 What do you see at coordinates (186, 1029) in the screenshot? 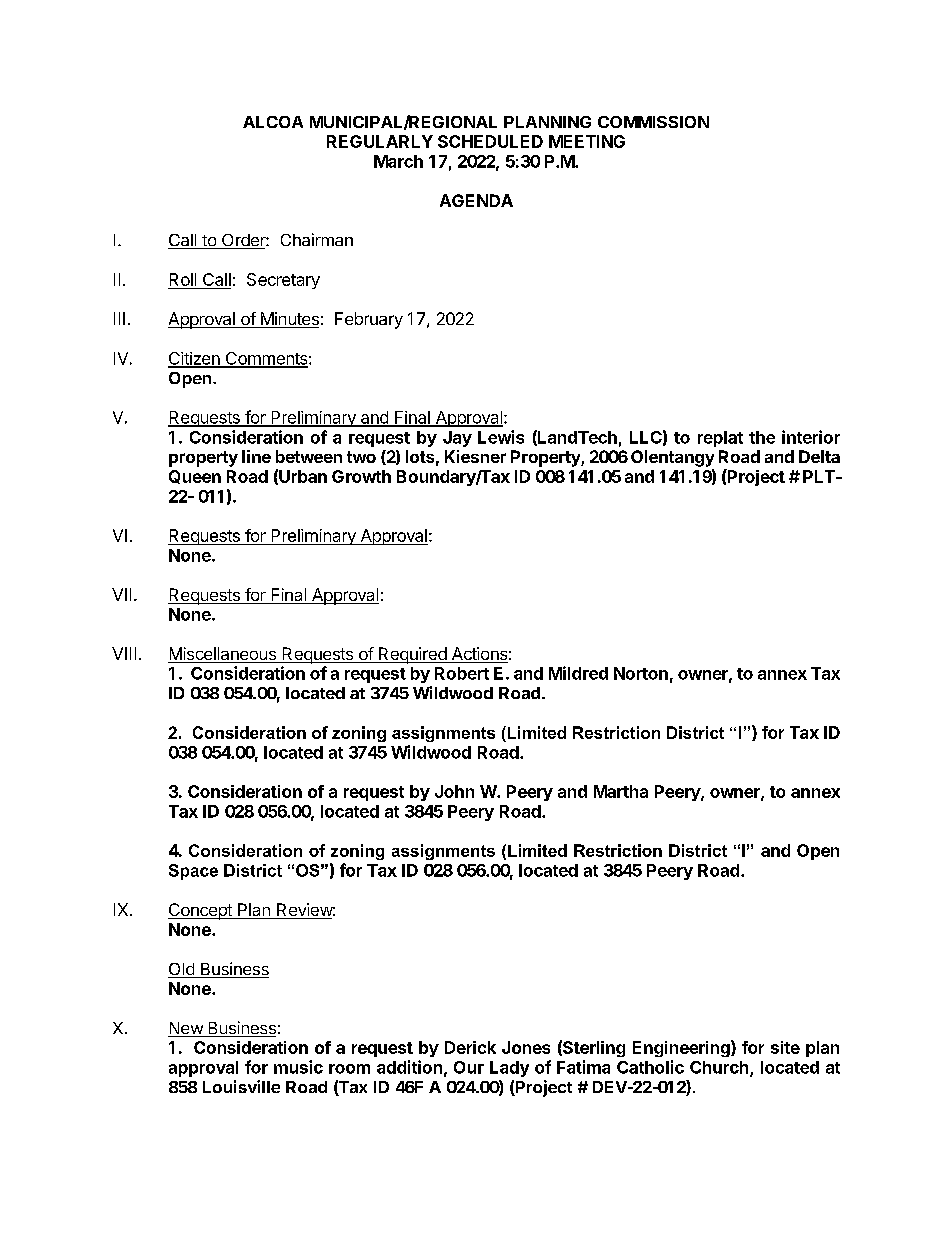
I see `New` at bounding box center [186, 1029].
